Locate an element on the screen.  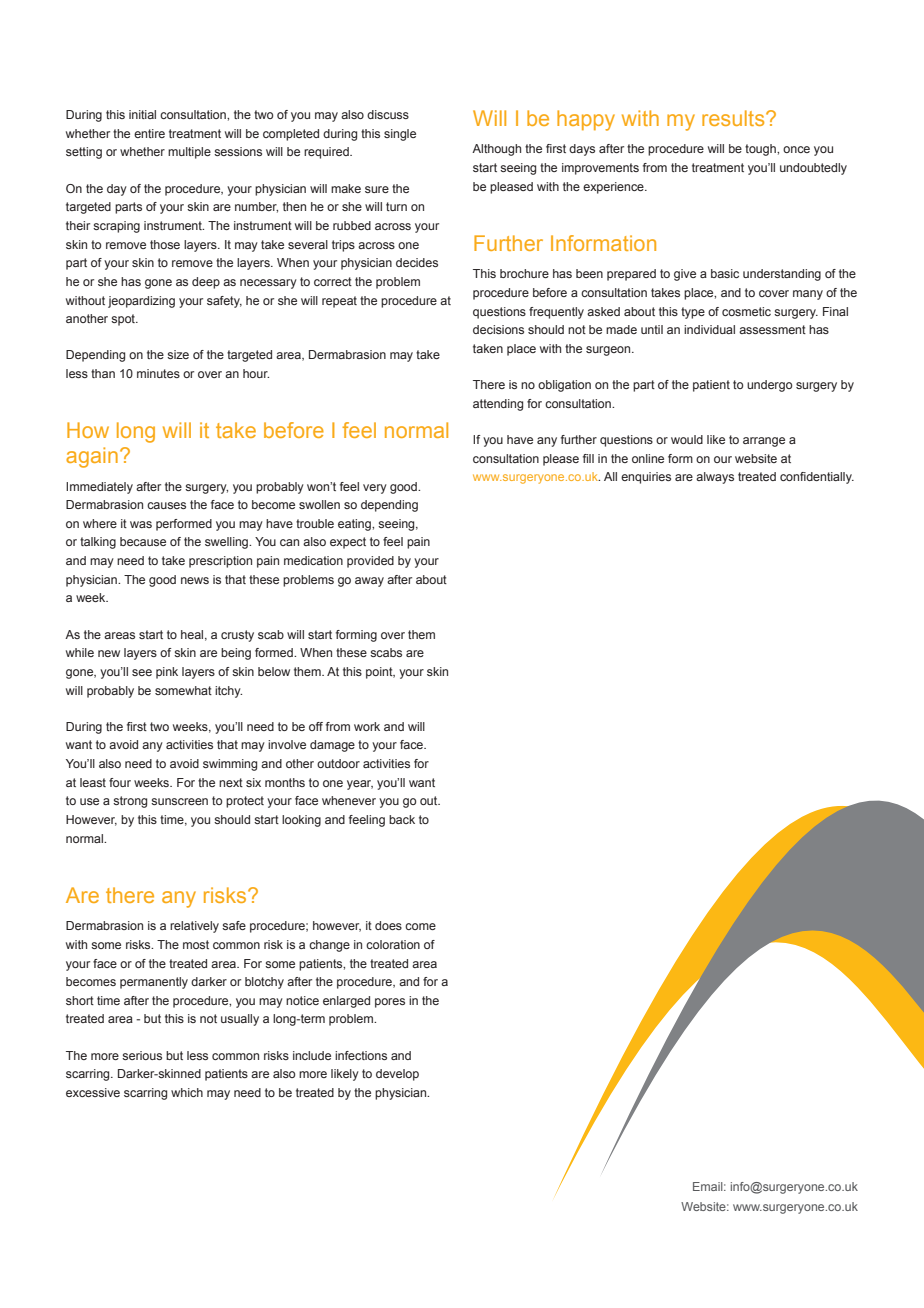
develop is located at coordinates (397, 1075).
